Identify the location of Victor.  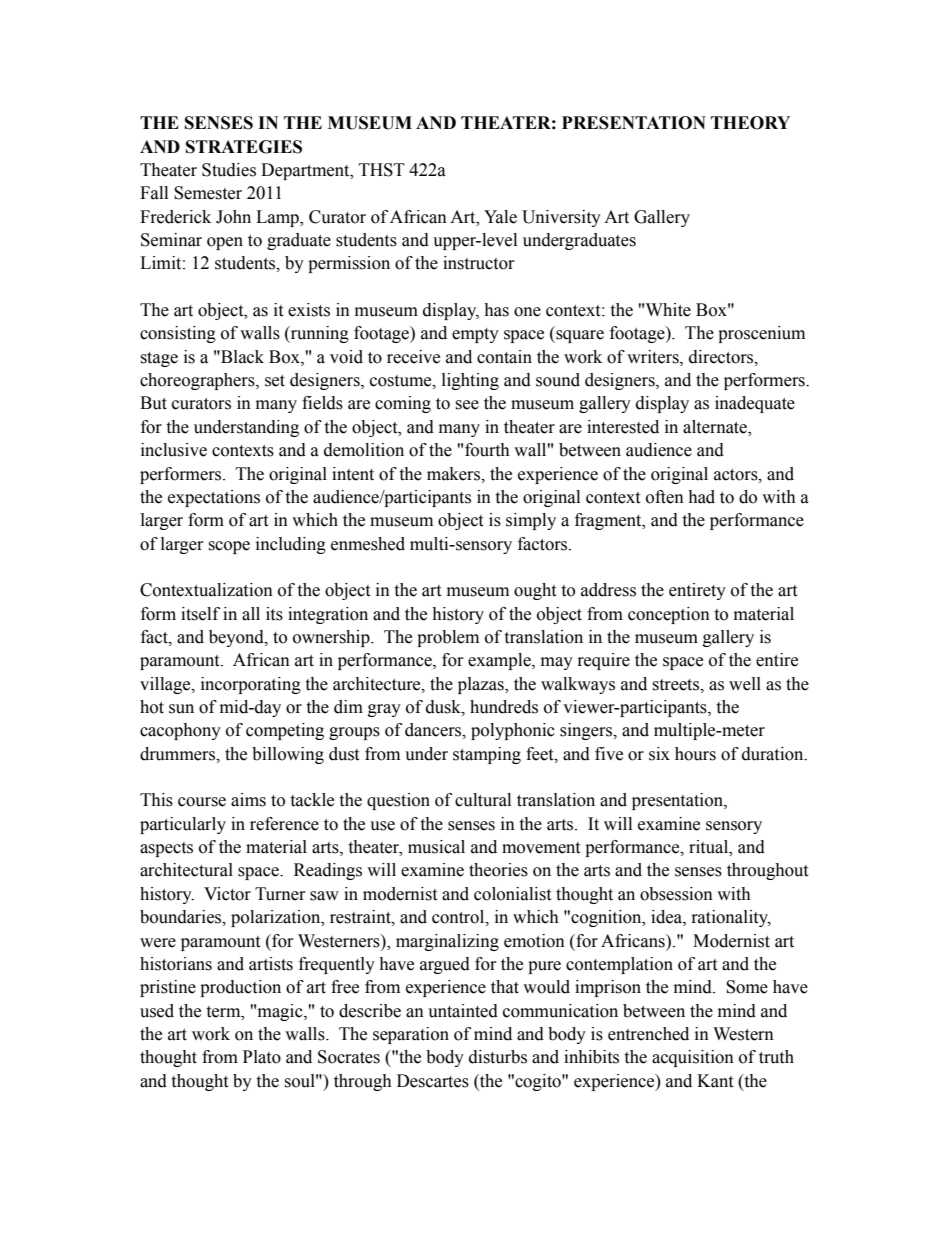
(227, 894).
